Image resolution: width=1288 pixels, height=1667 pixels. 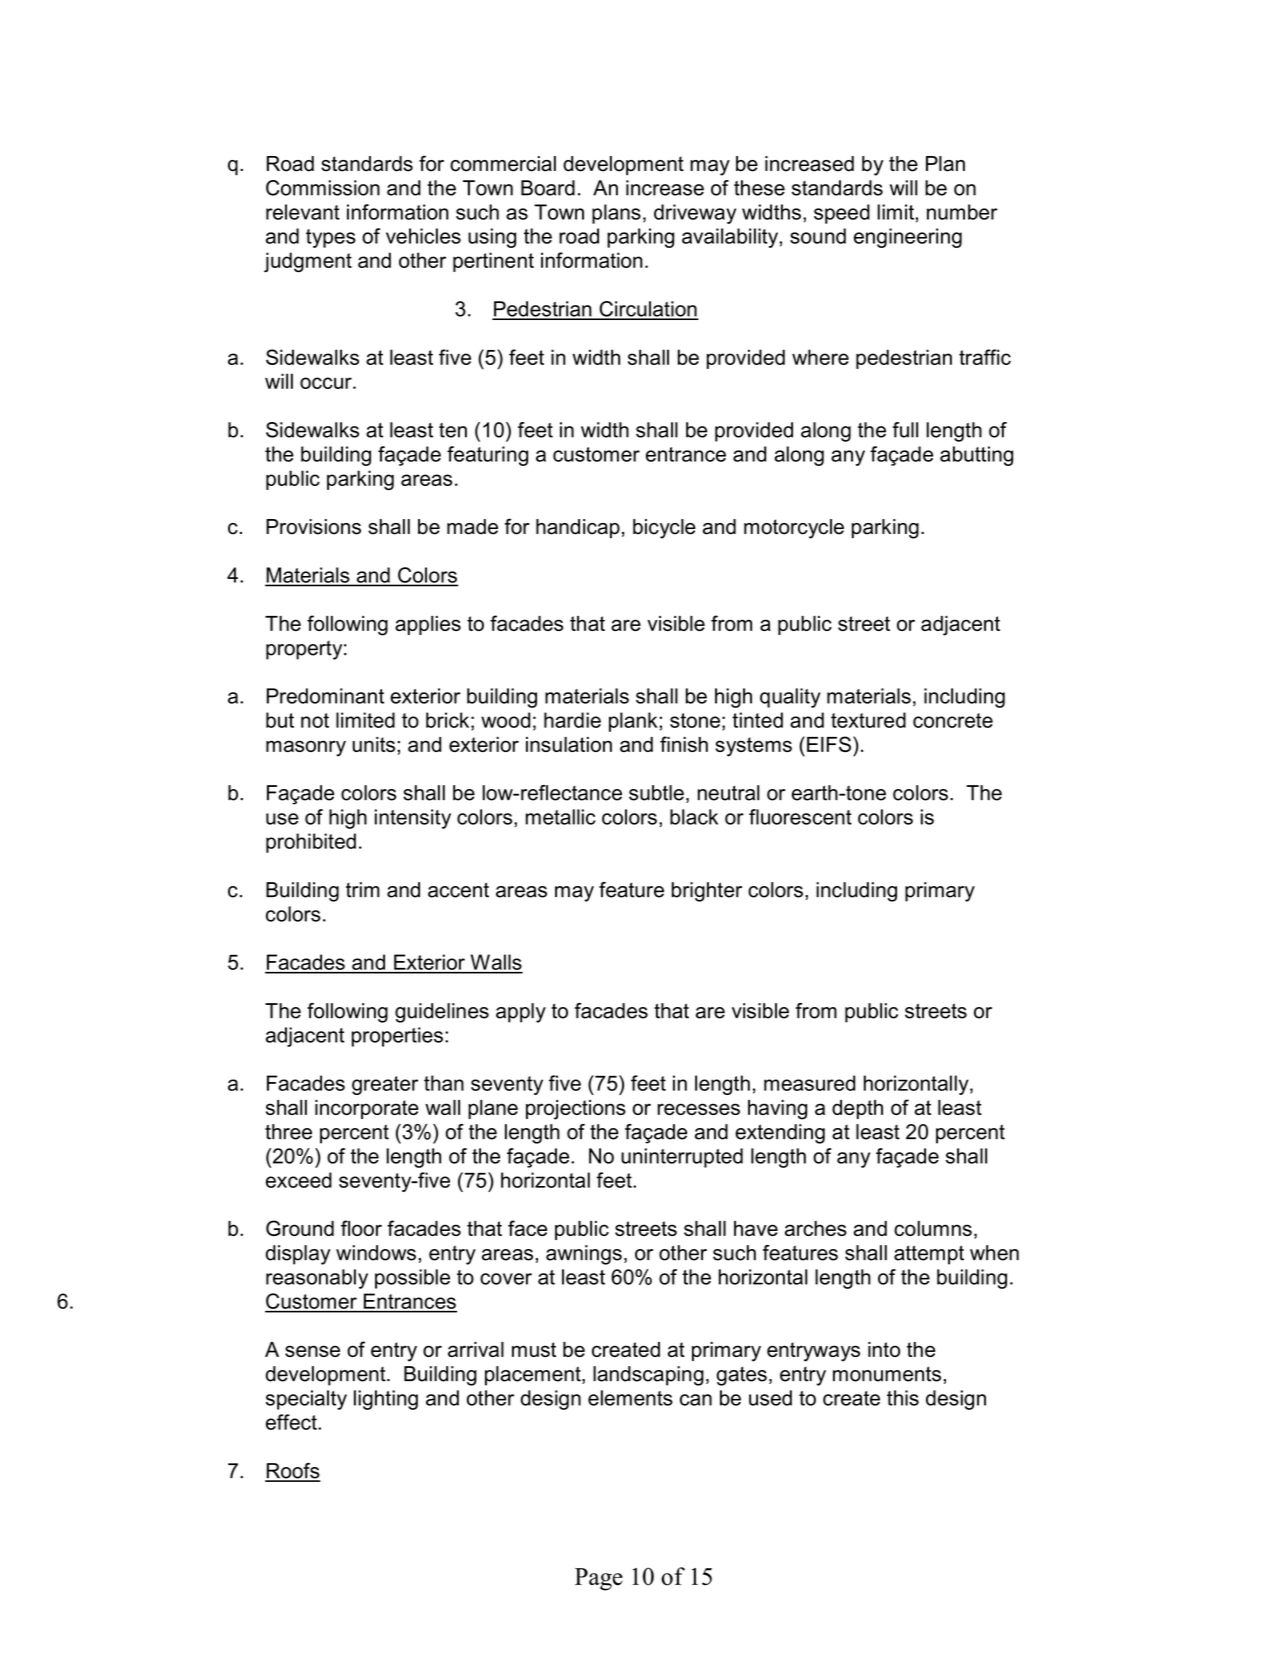 What do you see at coordinates (376, 1253) in the image?
I see `windows` at bounding box center [376, 1253].
